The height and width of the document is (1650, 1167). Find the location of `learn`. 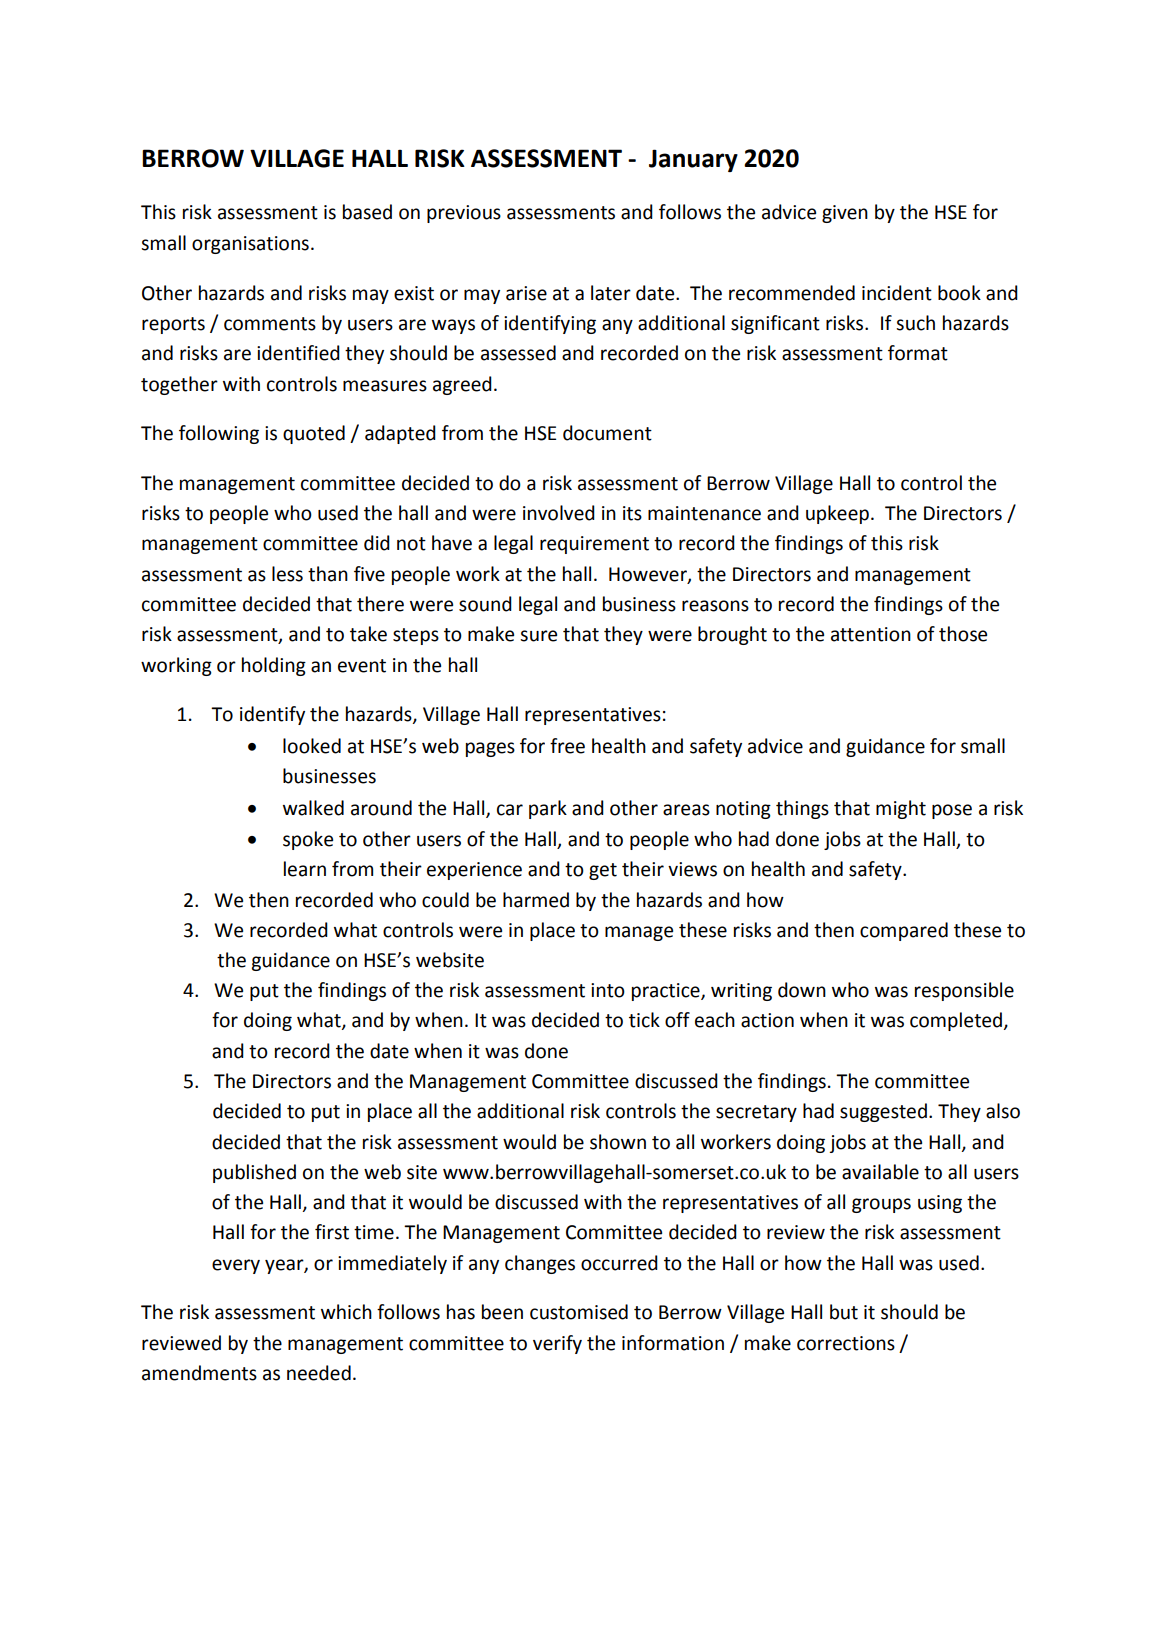

learn is located at coordinates (305, 869).
